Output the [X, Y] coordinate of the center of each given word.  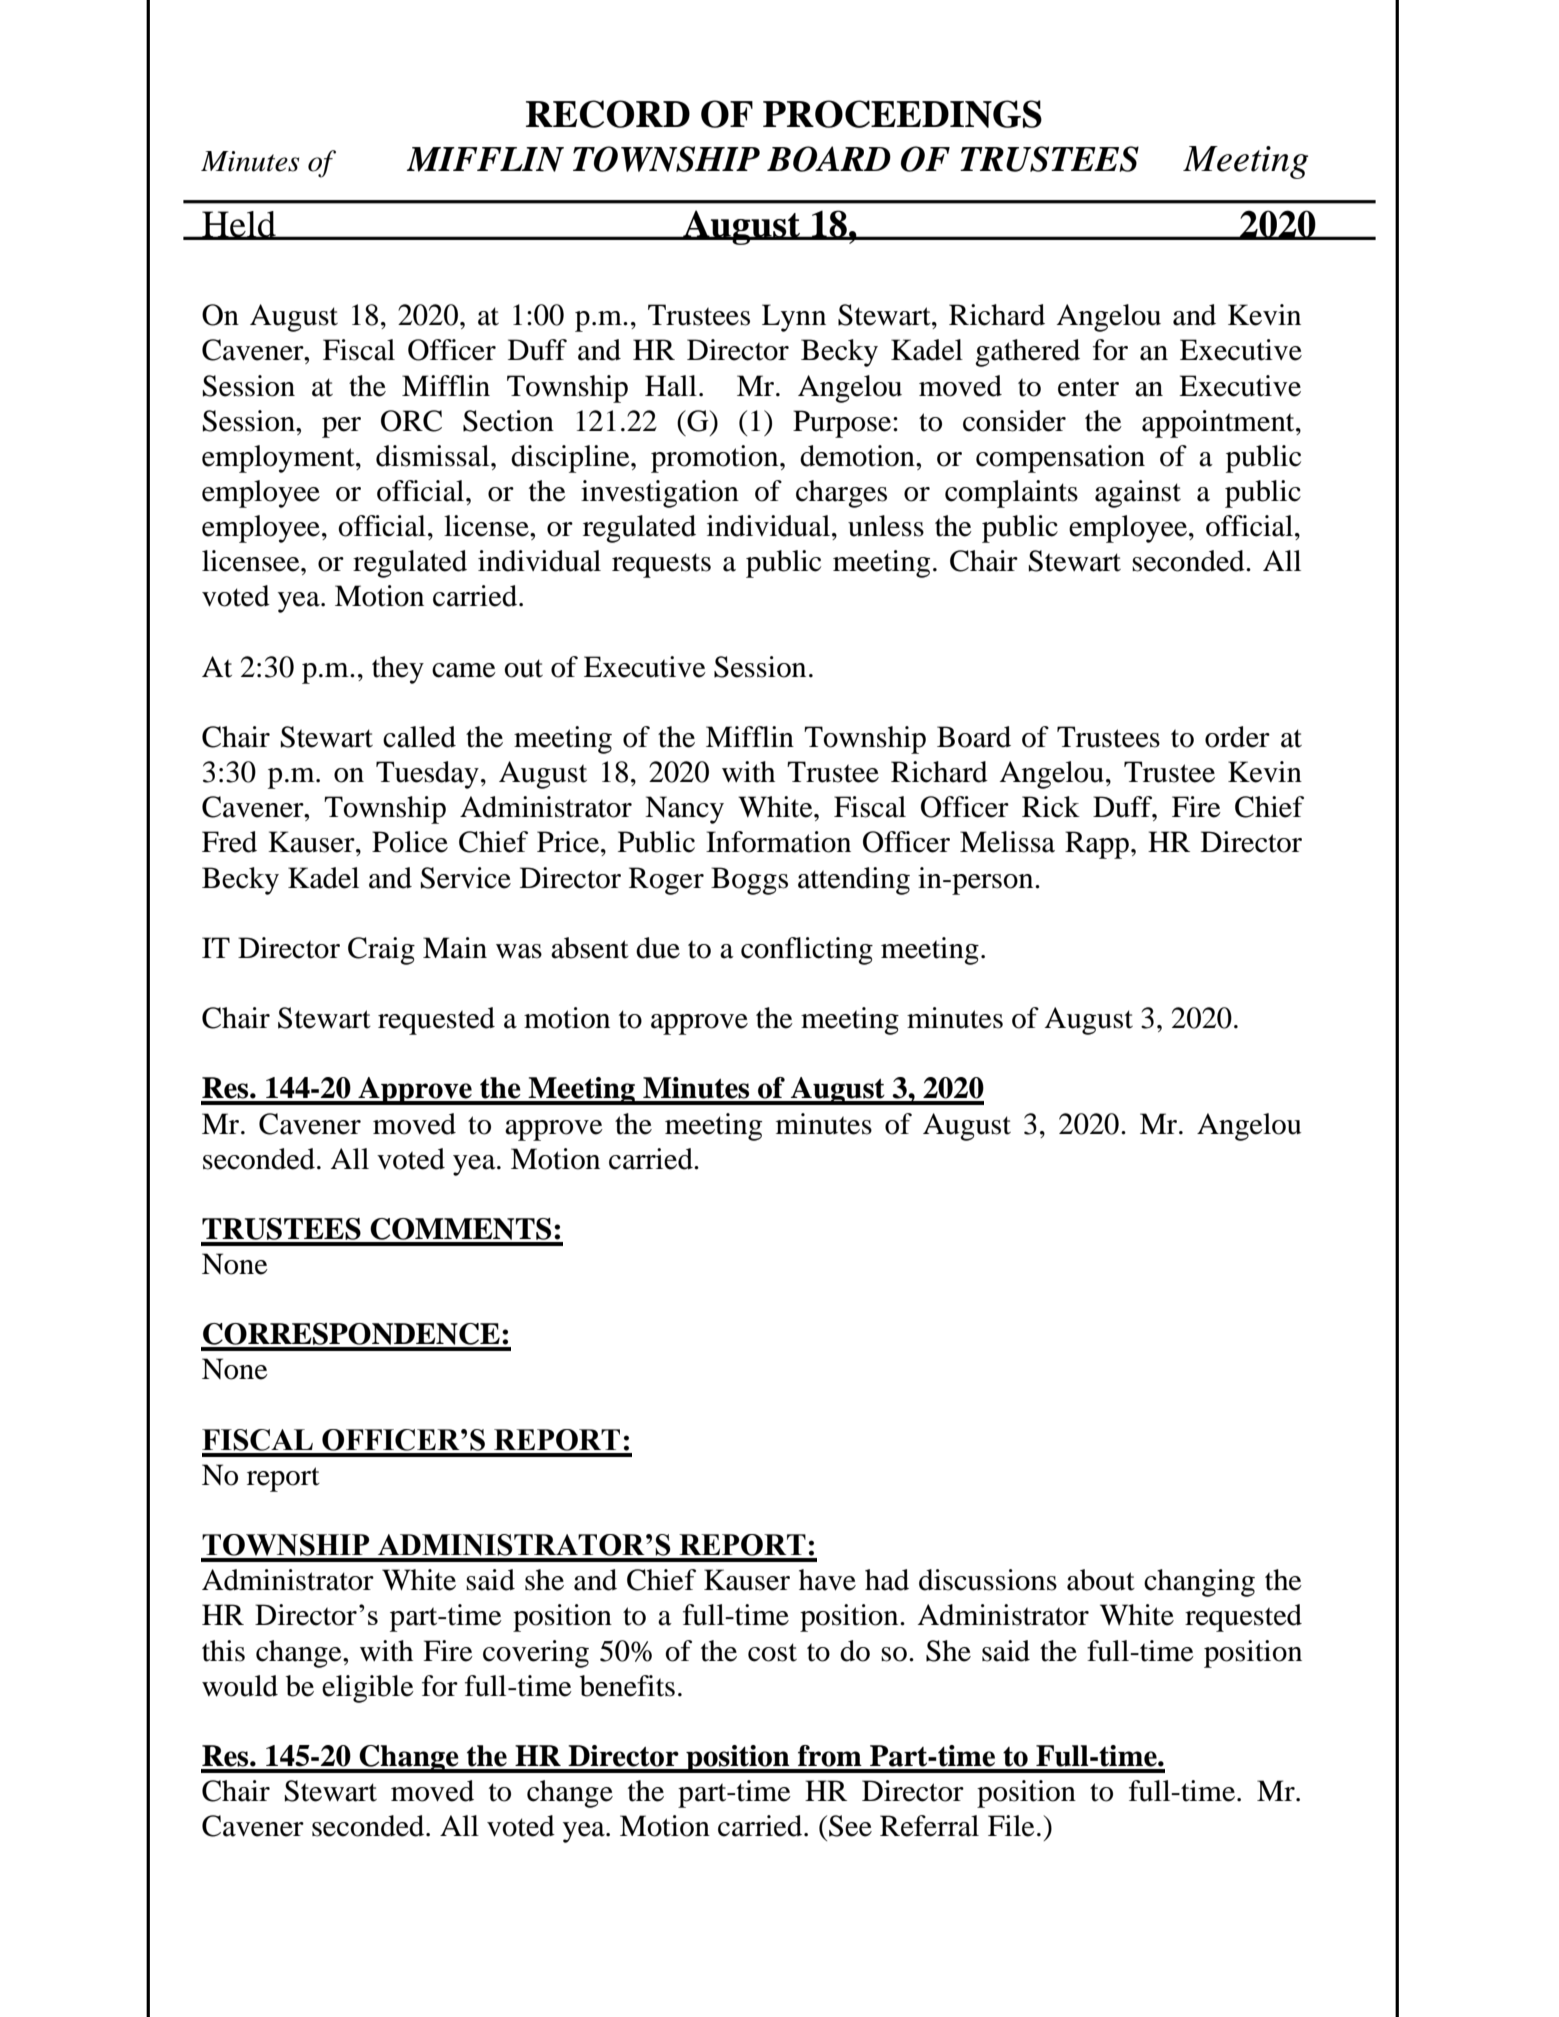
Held [239, 225]
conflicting [807, 951]
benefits [627, 1686]
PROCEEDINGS [902, 114]
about [1101, 1580]
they [398, 670]
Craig [381, 951]
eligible [368, 1689]
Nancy [684, 810]
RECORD [608, 114]
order [1237, 737]
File [1011, 1826]
